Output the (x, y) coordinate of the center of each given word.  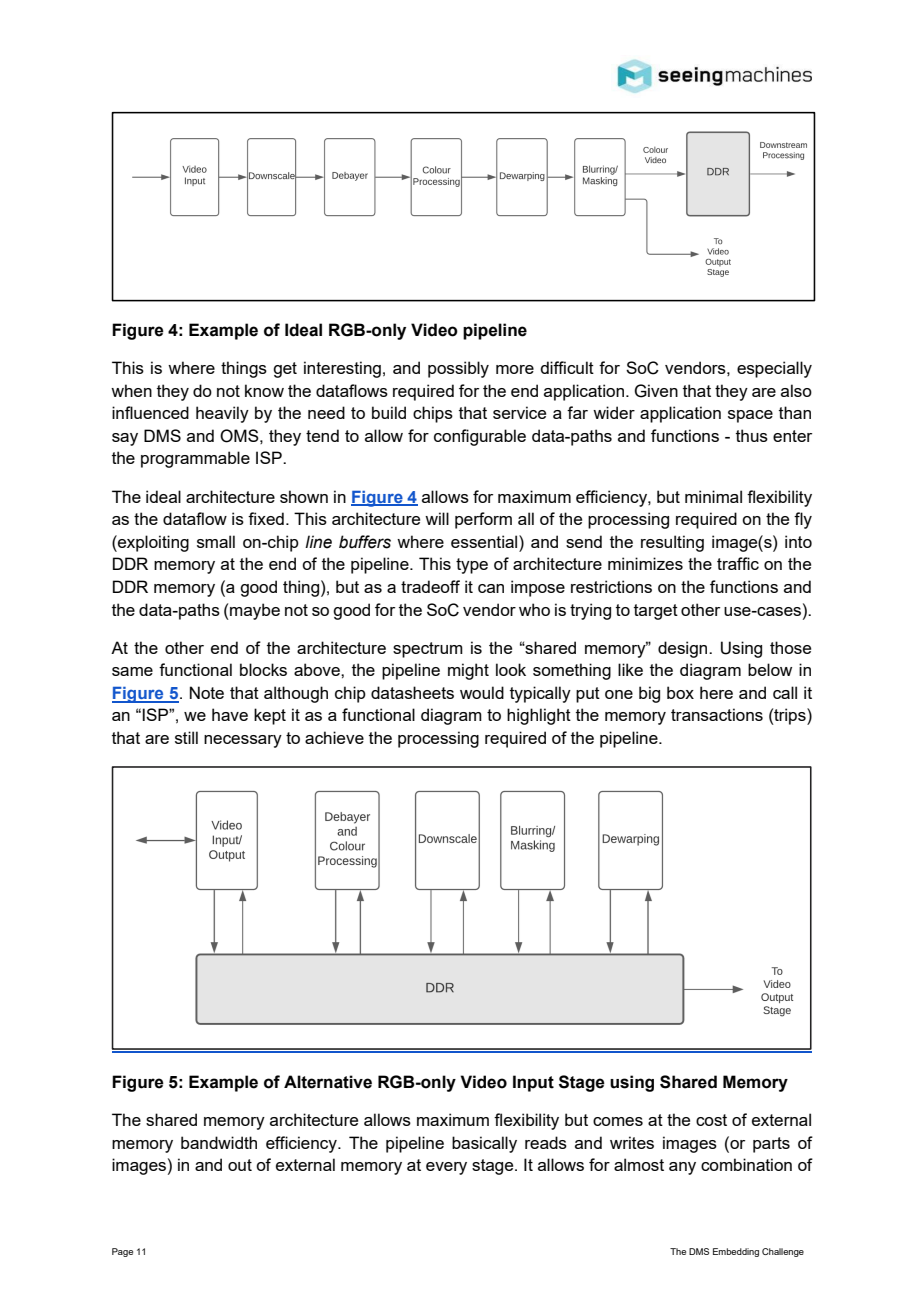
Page (122, 1252)
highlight (539, 716)
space (750, 416)
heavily (222, 414)
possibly (458, 369)
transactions (717, 714)
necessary (243, 741)
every (446, 1168)
